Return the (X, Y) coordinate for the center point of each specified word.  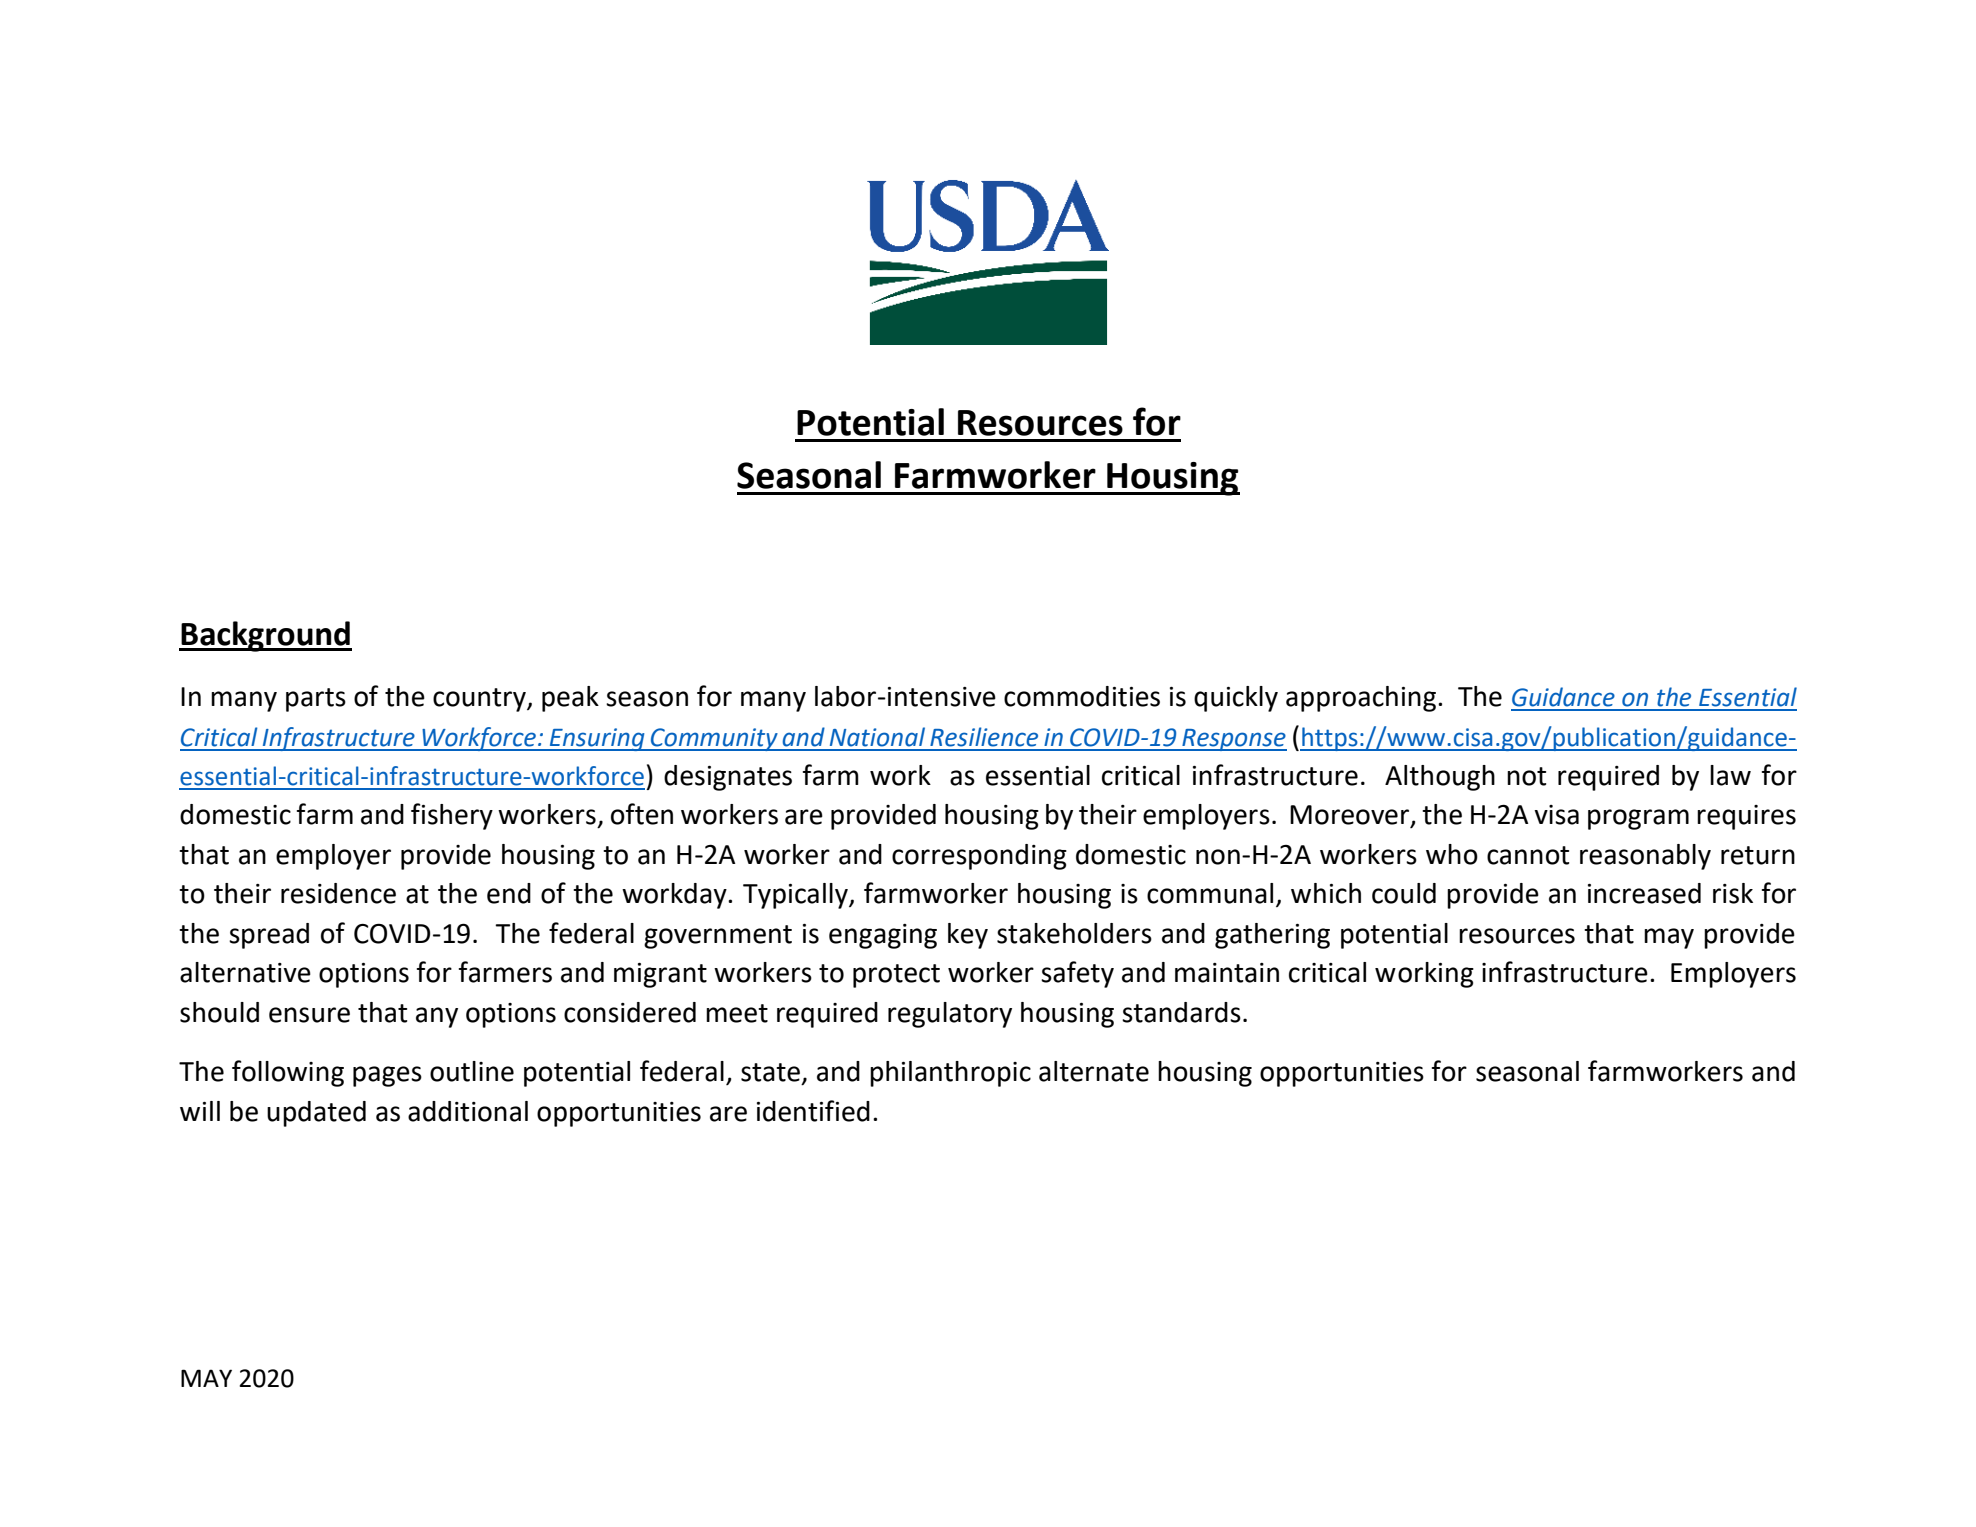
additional (468, 1111)
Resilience (984, 737)
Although (1440, 778)
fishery (452, 816)
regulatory (950, 1015)
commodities (1082, 696)
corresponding (979, 857)
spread (269, 936)
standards (1181, 1012)
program (1638, 819)
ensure (309, 1015)
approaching (1361, 699)
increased (1644, 893)
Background (266, 636)
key (968, 936)
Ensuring (597, 739)
